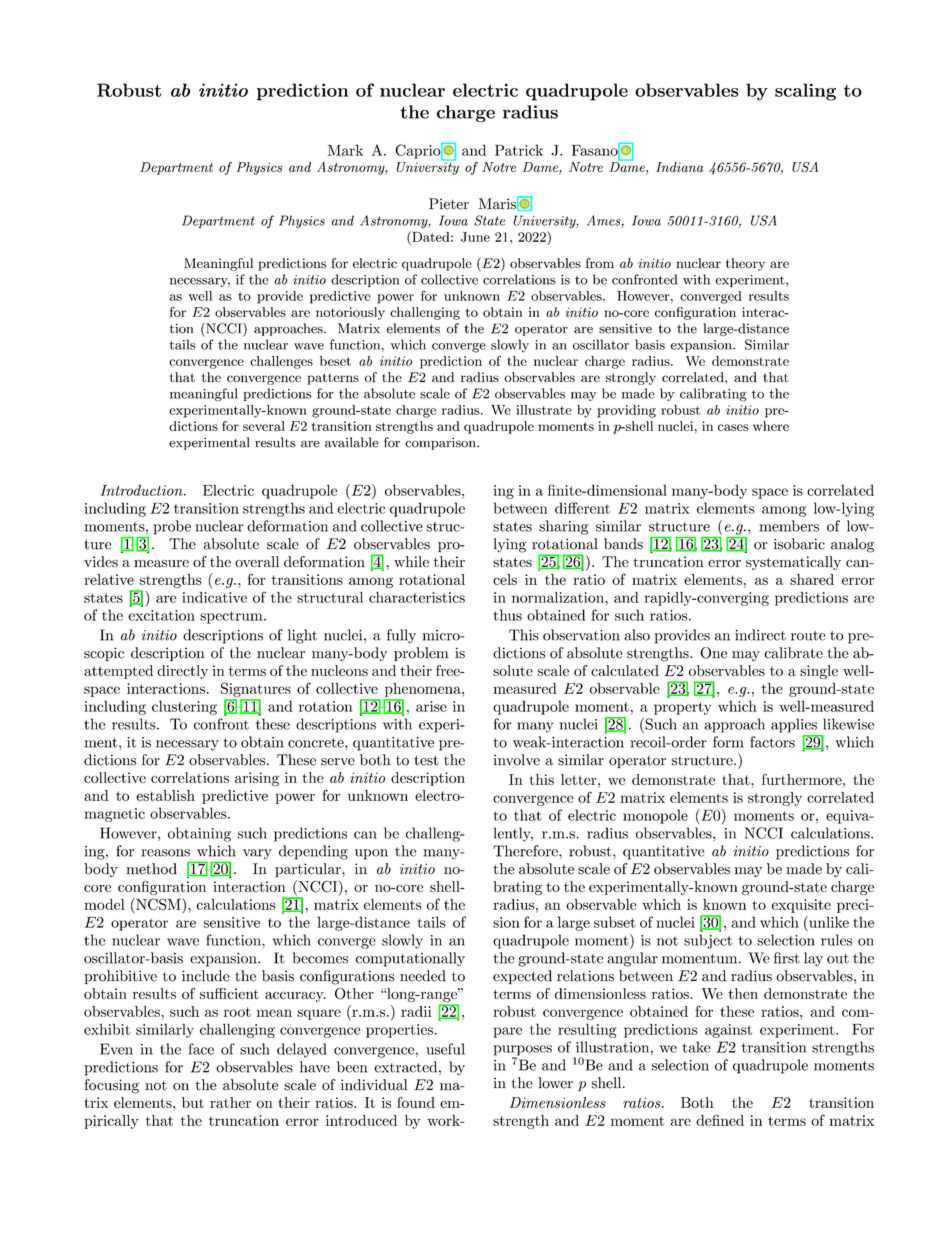 The width and height of the image is (952, 1233). What do you see at coordinates (232, 617) in the image?
I see `spectrum` at bounding box center [232, 617].
